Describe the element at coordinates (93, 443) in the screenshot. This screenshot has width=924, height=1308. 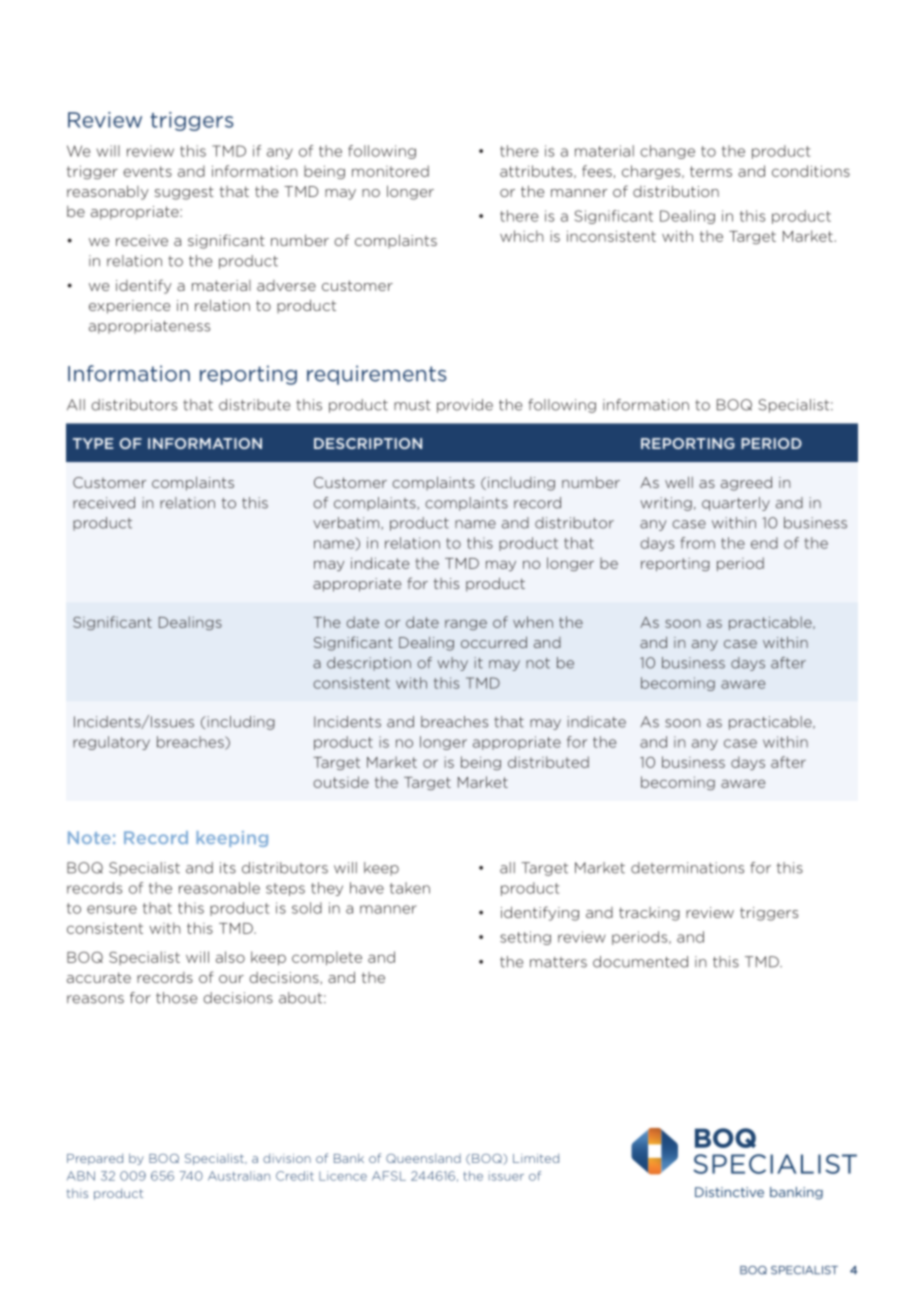
I see `TYPE` at that location.
